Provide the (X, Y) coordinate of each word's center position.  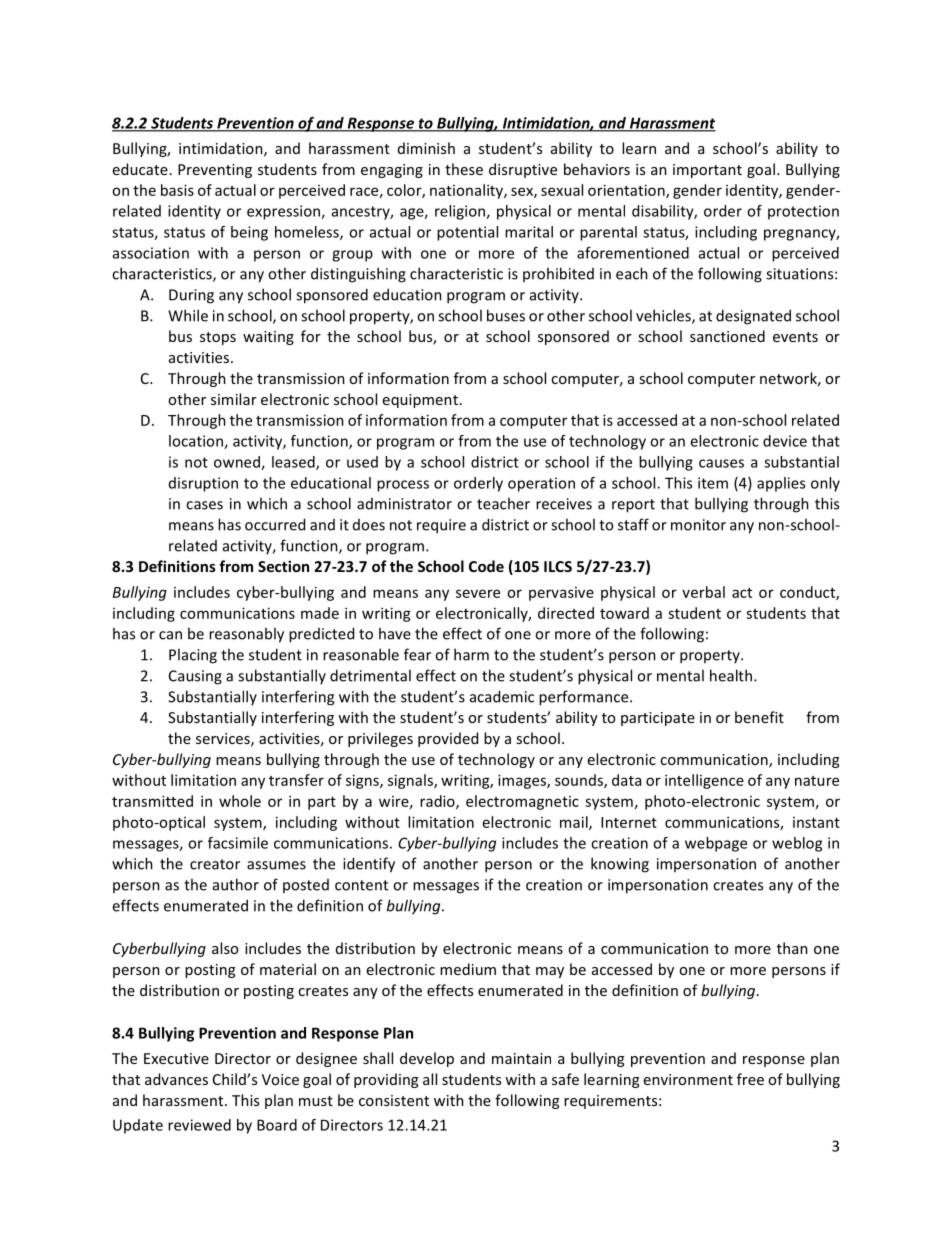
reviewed (199, 1125)
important (707, 171)
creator (215, 864)
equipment (420, 401)
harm (471, 654)
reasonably (246, 635)
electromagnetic (522, 802)
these (464, 169)
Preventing (215, 171)
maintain (521, 1058)
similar (234, 399)
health (731, 675)
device (785, 441)
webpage (716, 844)
